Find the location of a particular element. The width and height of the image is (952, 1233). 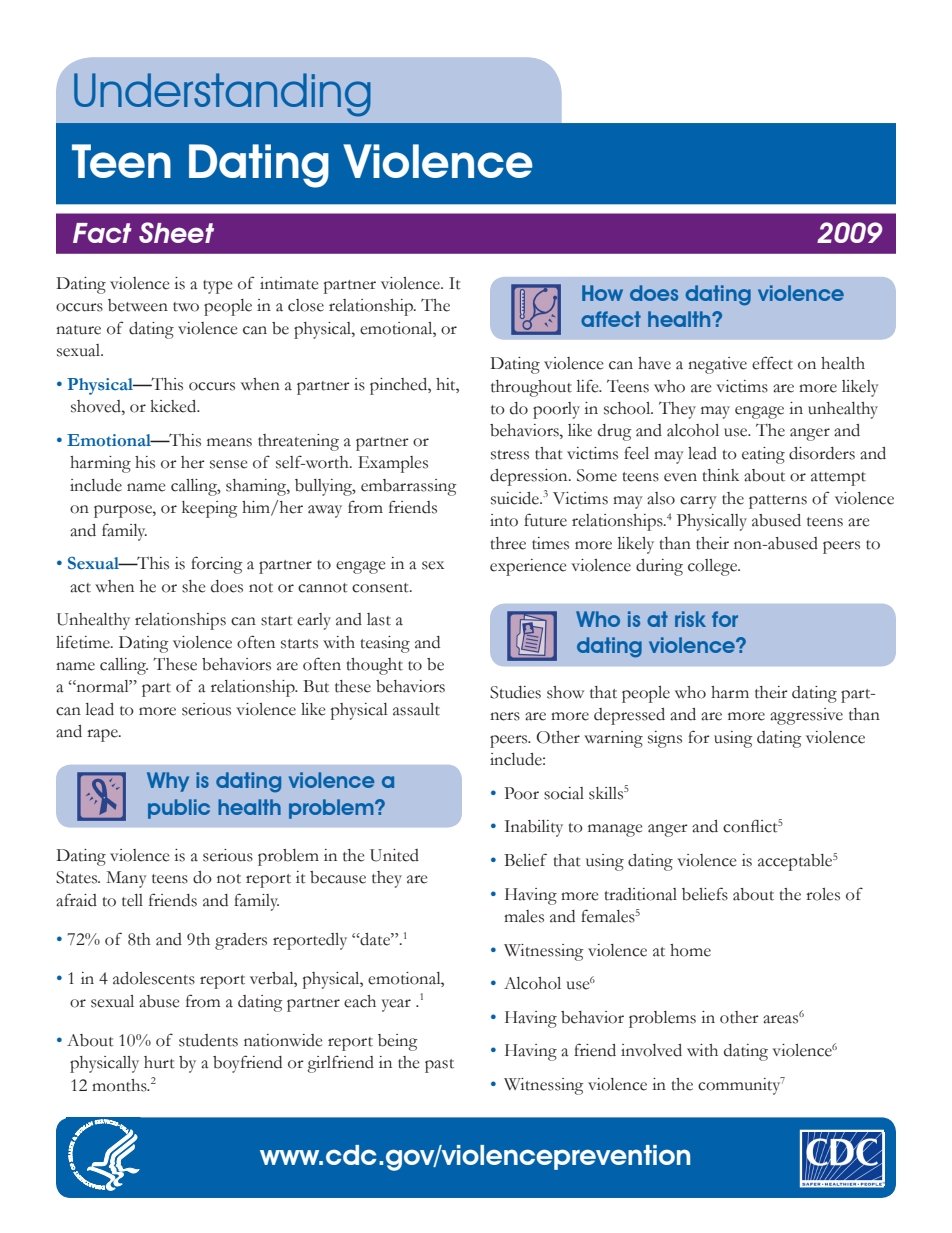

students is located at coordinates (208, 1040).
